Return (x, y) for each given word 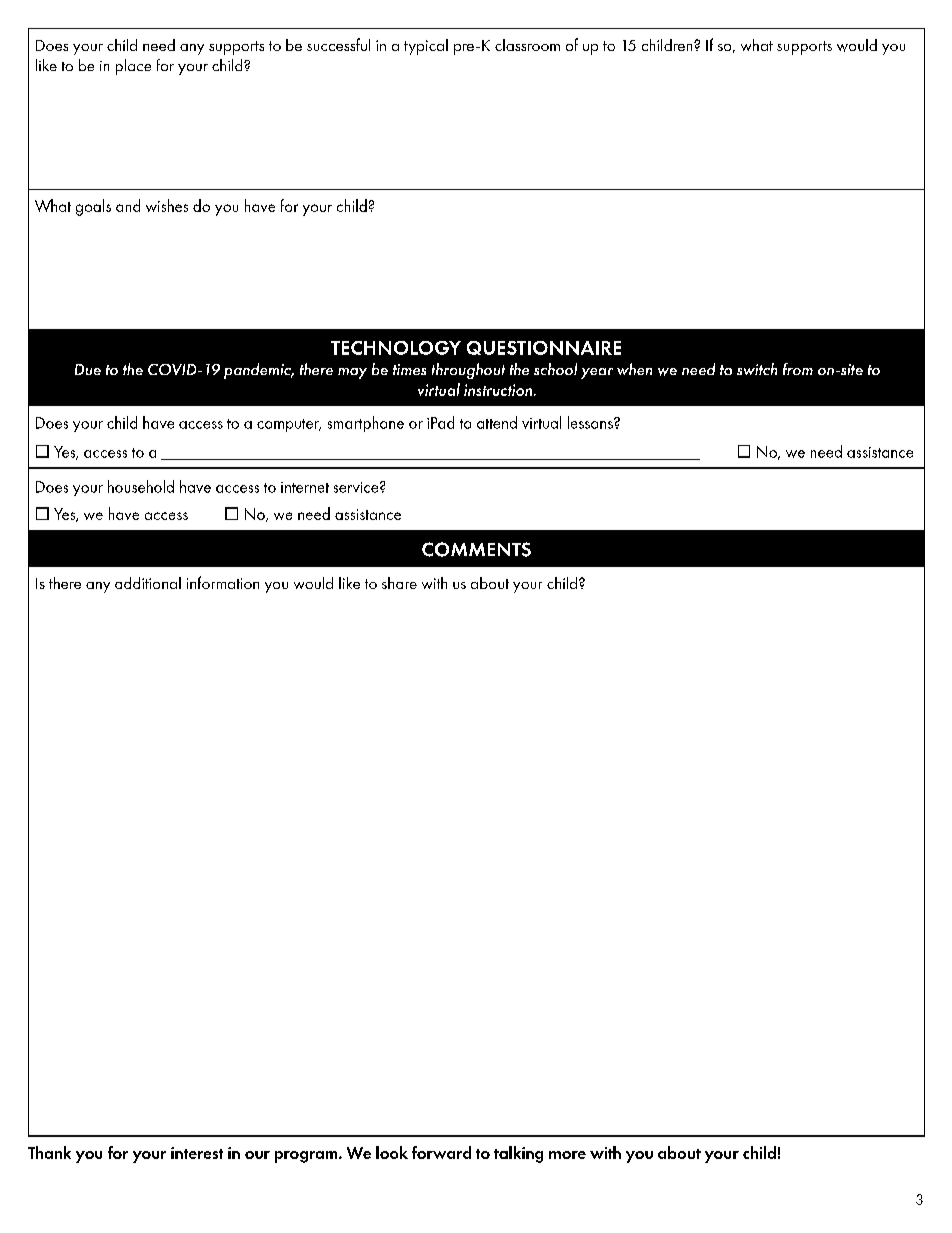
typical (426, 47)
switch (757, 369)
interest (197, 1153)
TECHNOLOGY (396, 348)
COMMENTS (476, 549)
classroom (527, 45)
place (133, 67)
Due (88, 369)
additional (148, 583)
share (399, 583)
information (223, 582)
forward (441, 1152)
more (567, 1155)
